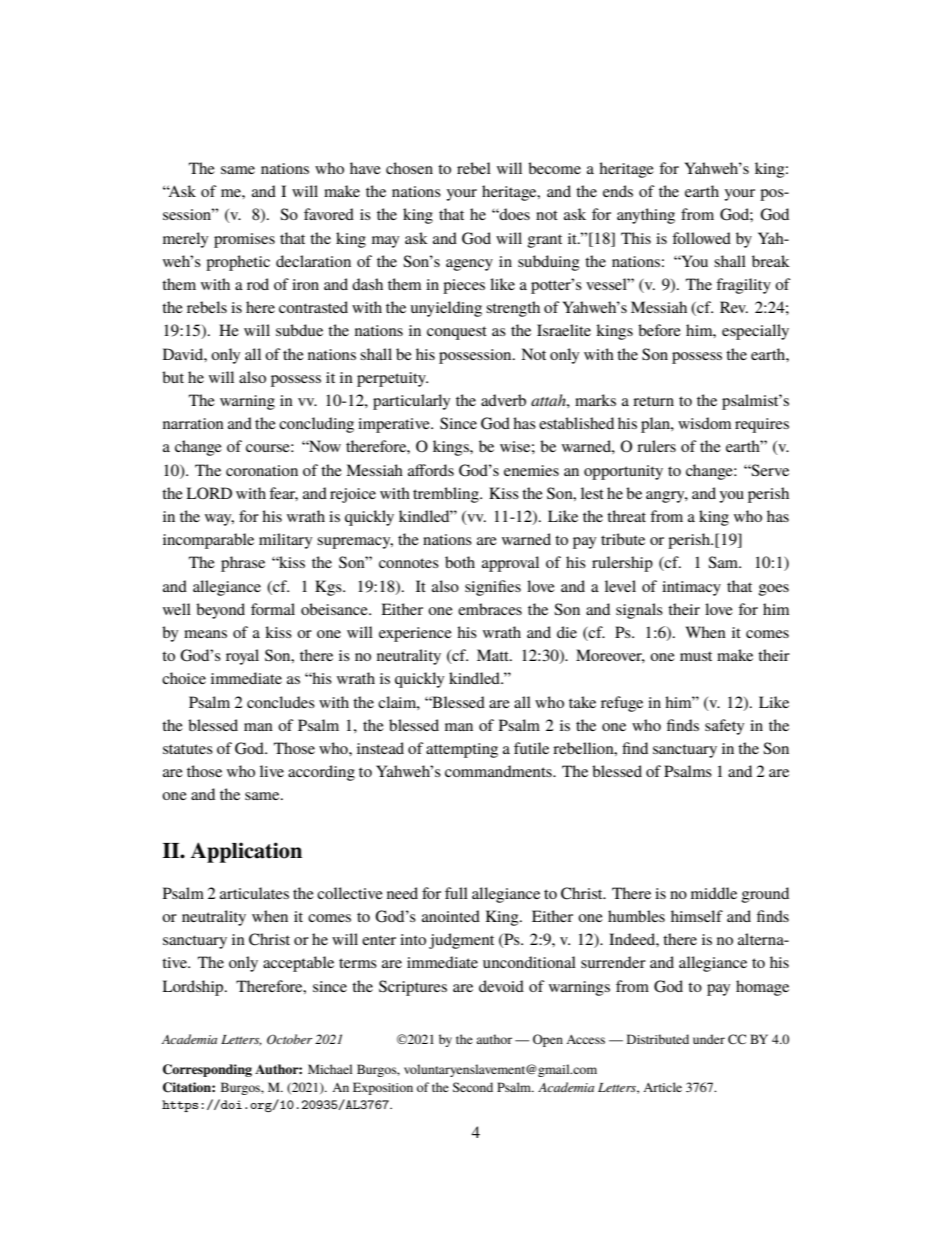 The height and width of the document is (1233, 952). I want to click on promises, so click(244, 240).
